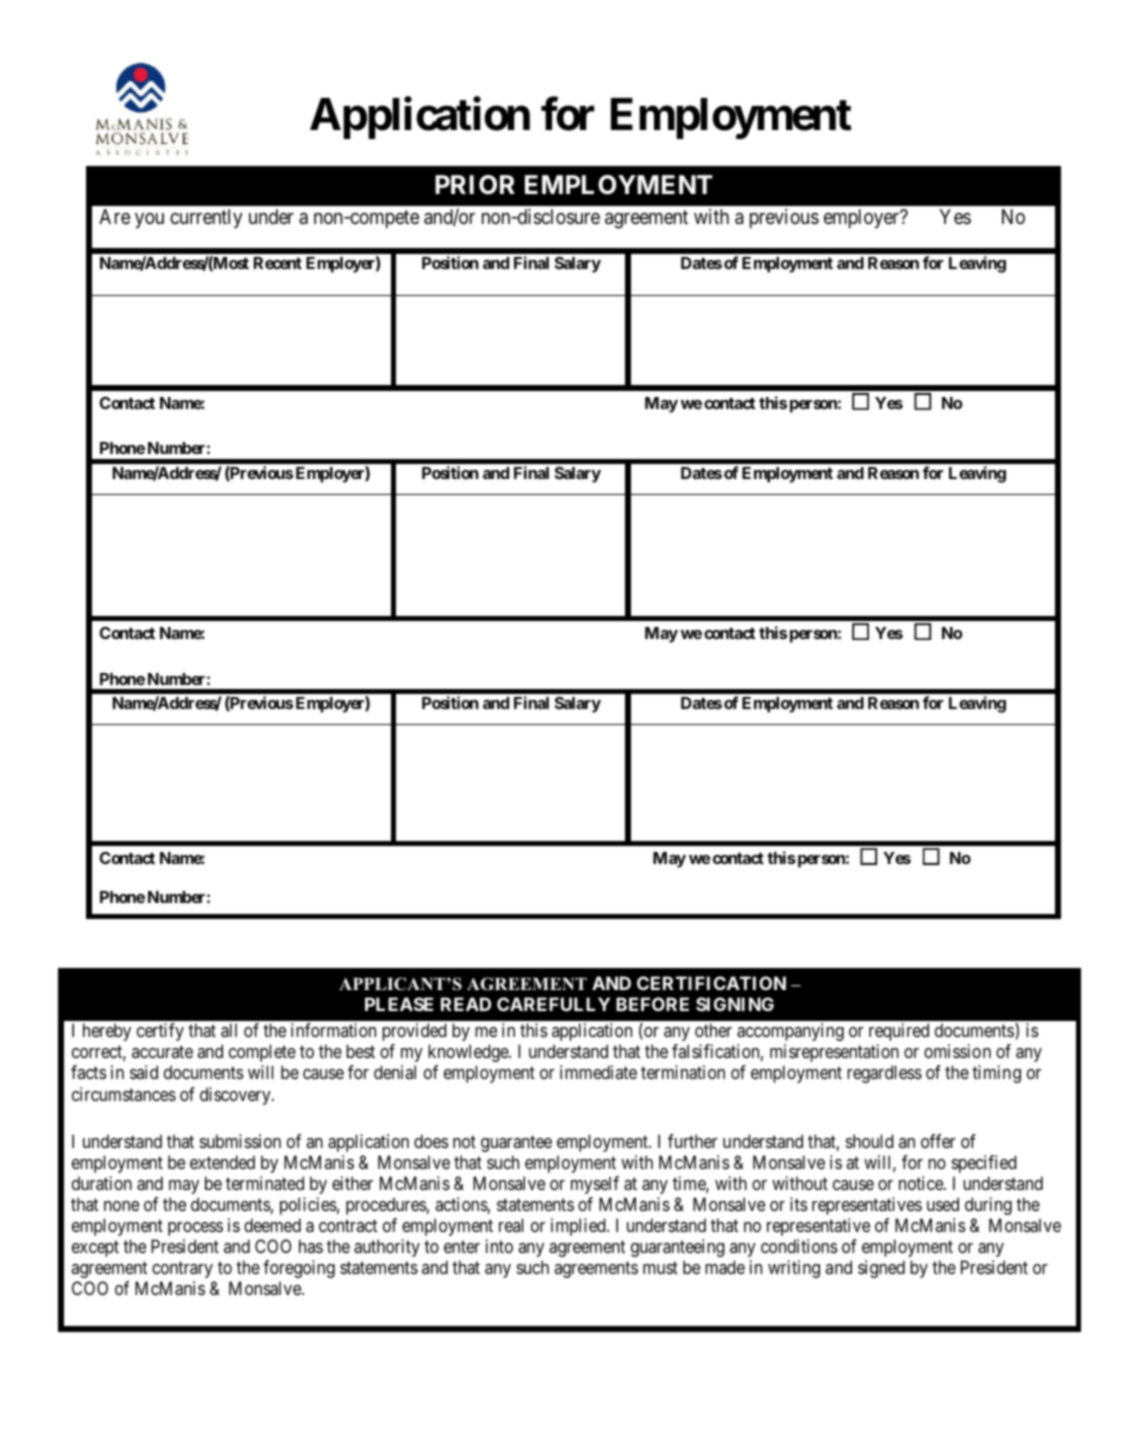 This image has height=1455, width=1124. What do you see at coordinates (278, 263) in the image?
I see `Recent` at bounding box center [278, 263].
